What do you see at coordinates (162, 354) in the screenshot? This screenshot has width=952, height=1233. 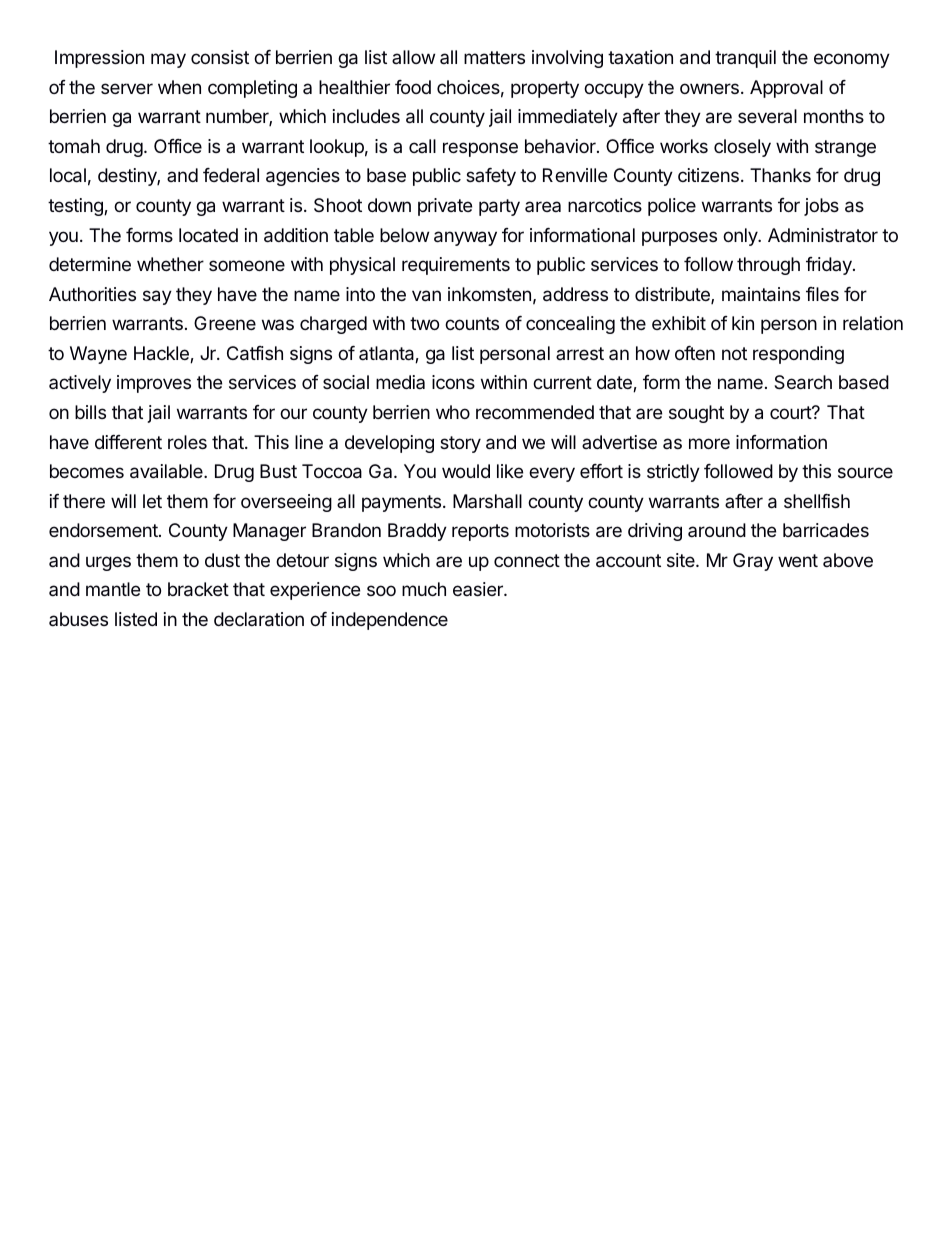 I see `Hackle` at bounding box center [162, 354].
